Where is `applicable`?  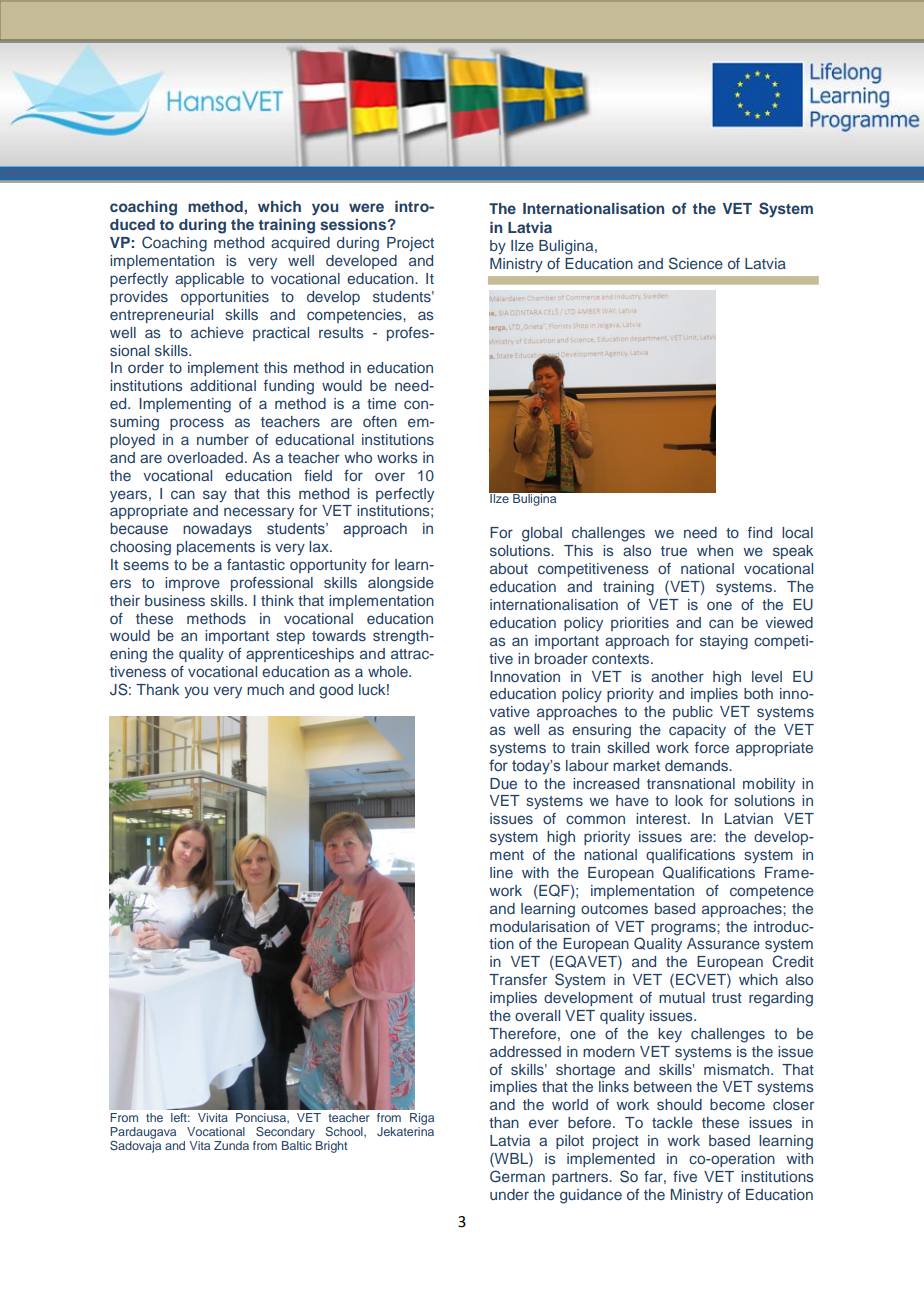
applicable is located at coordinates (209, 280).
